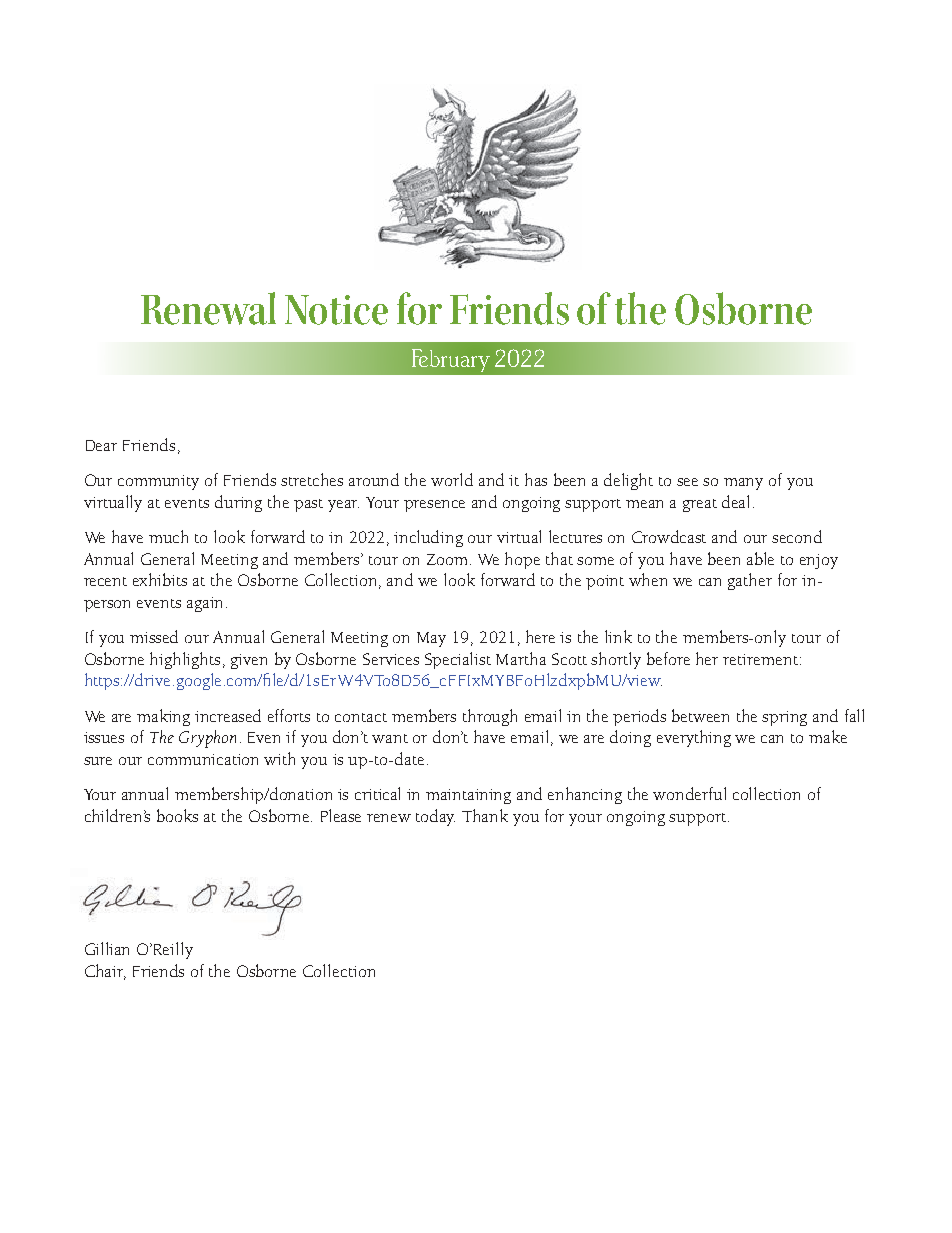  I want to click on Notice, so click(336, 310).
